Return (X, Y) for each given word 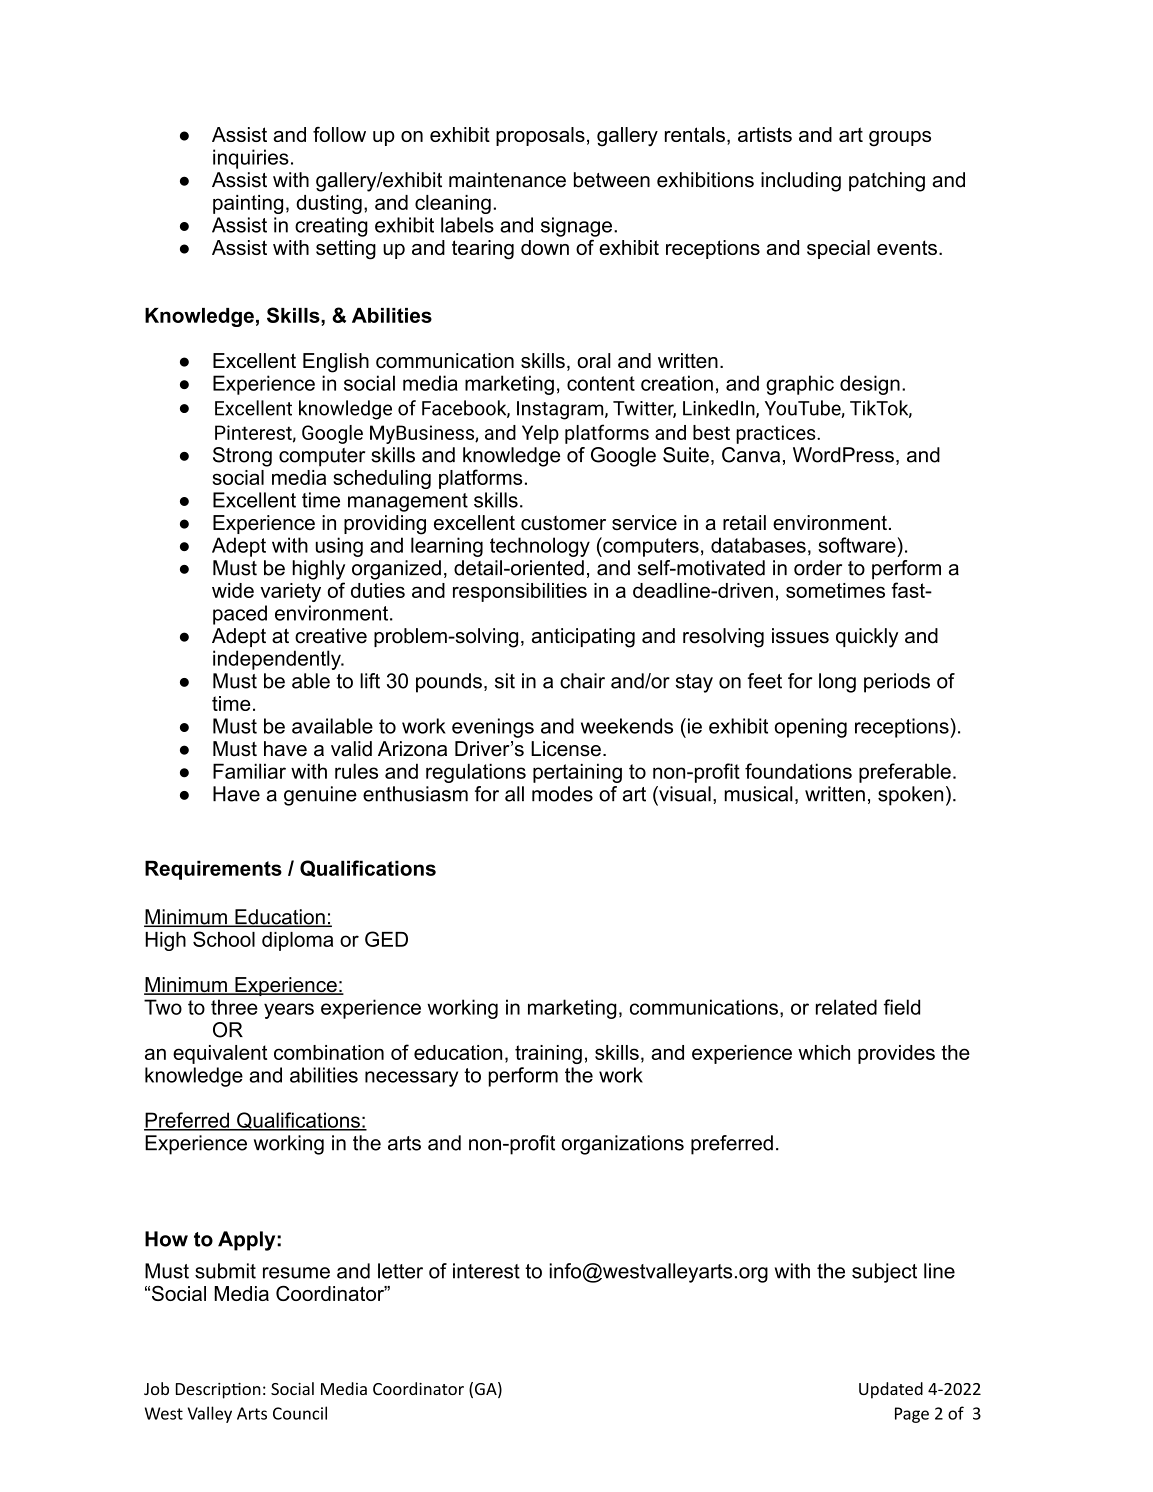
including (801, 182)
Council (300, 1413)
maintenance (507, 180)
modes (562, 794)
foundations (798, 771)
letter (400, 1271)
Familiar (249, 771)
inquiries (251, 159)
